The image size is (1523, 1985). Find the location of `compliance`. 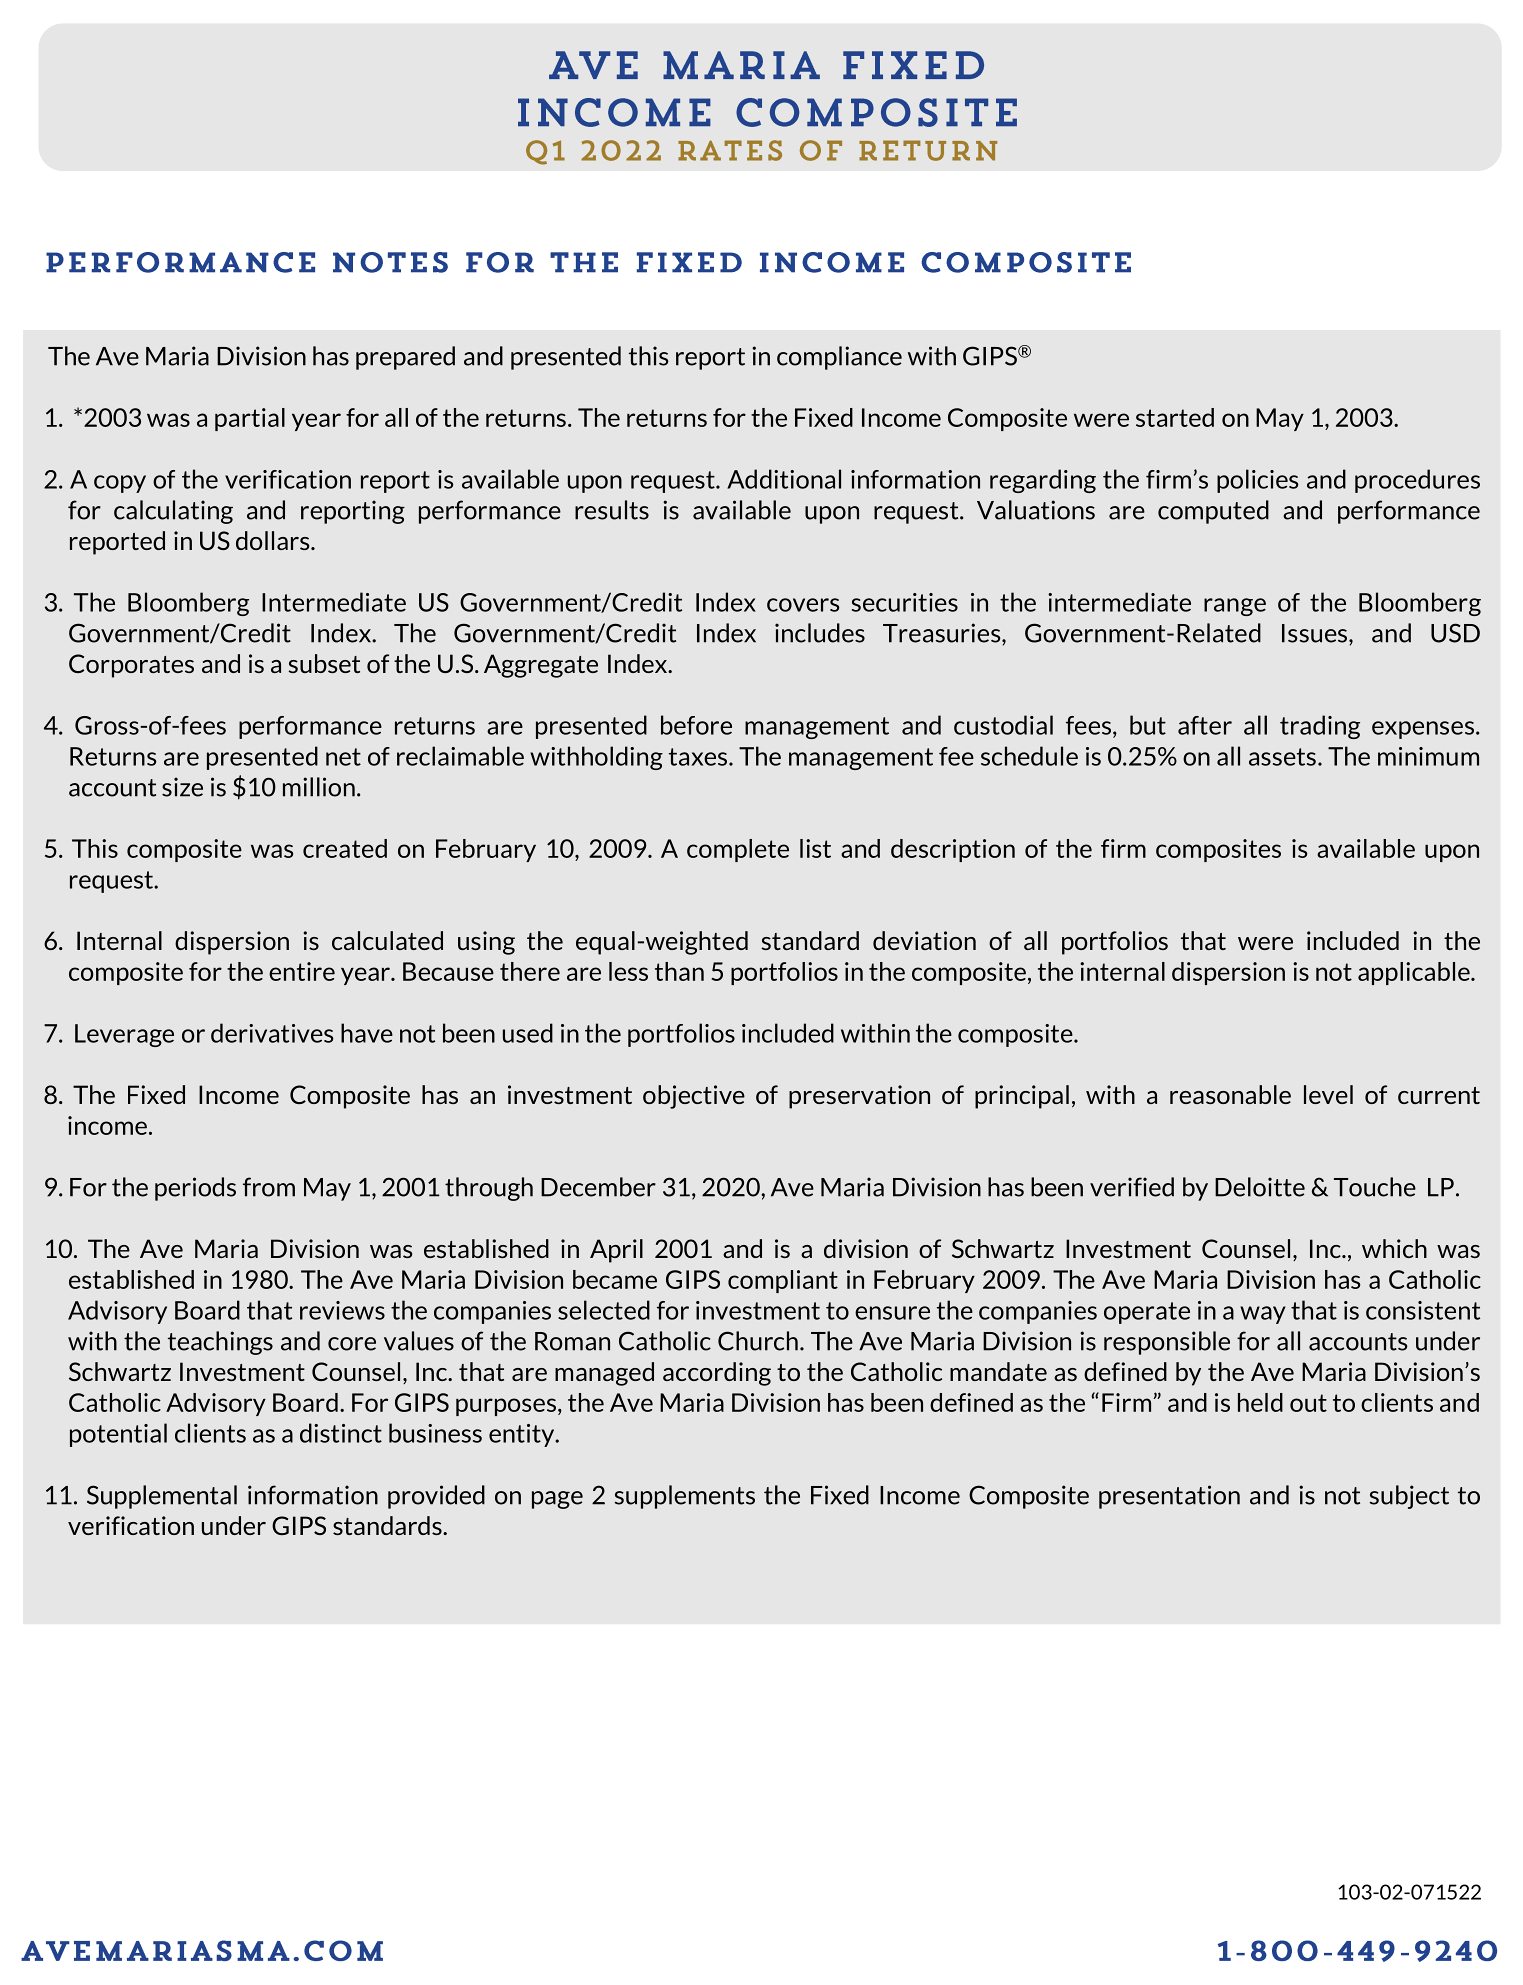

compliance is located at coordinates (839, 358).
